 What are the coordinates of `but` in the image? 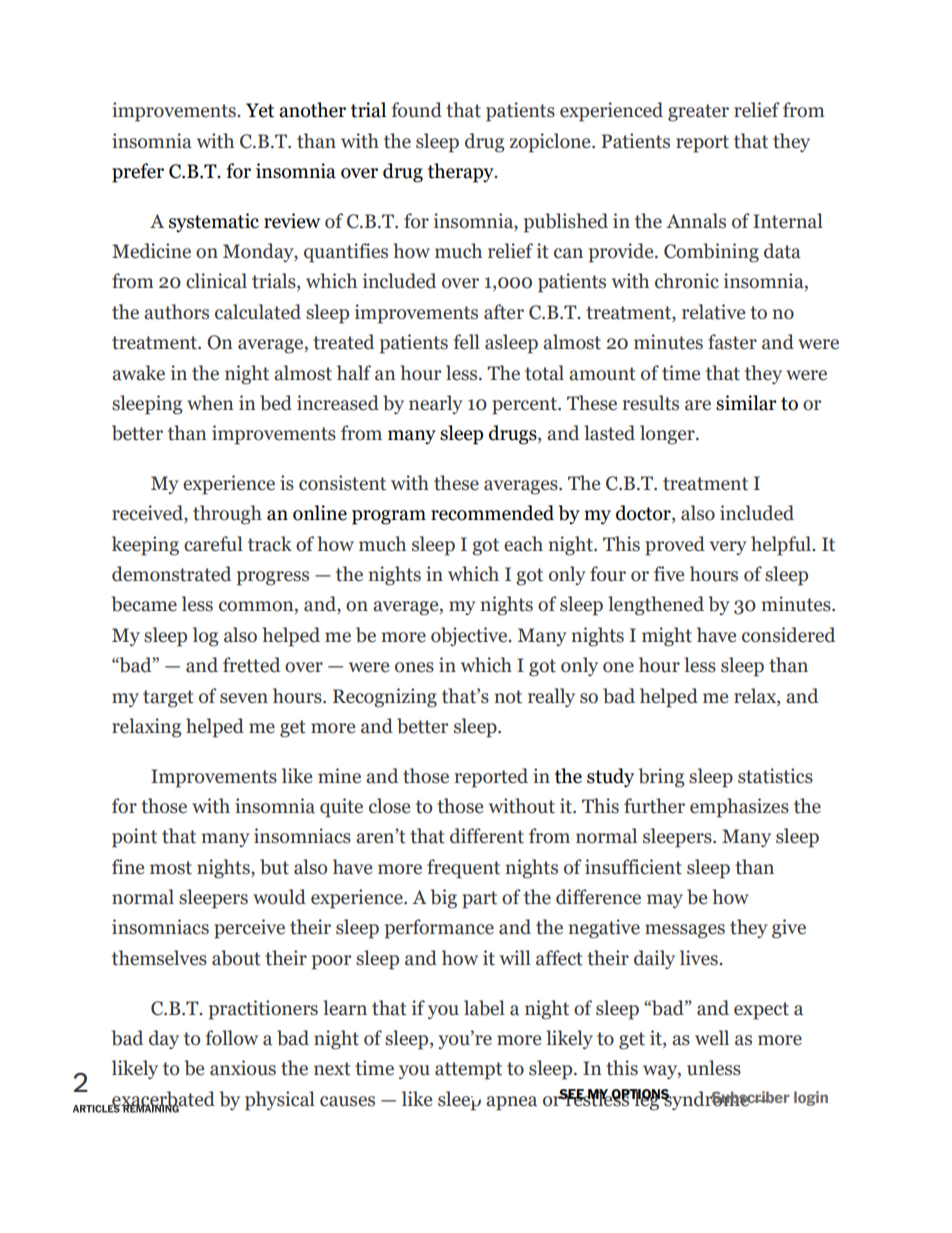 It's located at (274, 867).
